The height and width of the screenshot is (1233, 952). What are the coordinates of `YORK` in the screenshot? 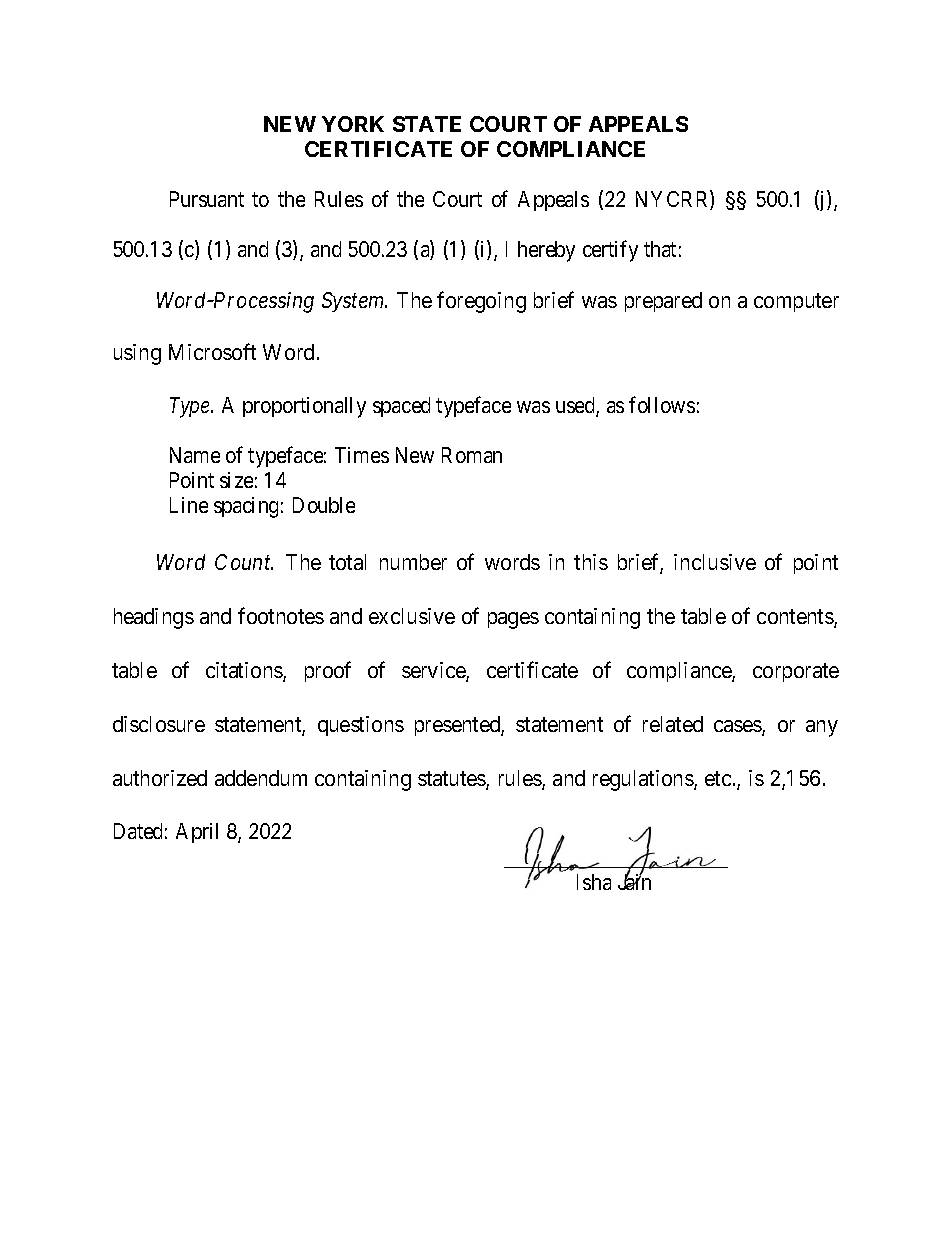 It's located at (353, 124).
